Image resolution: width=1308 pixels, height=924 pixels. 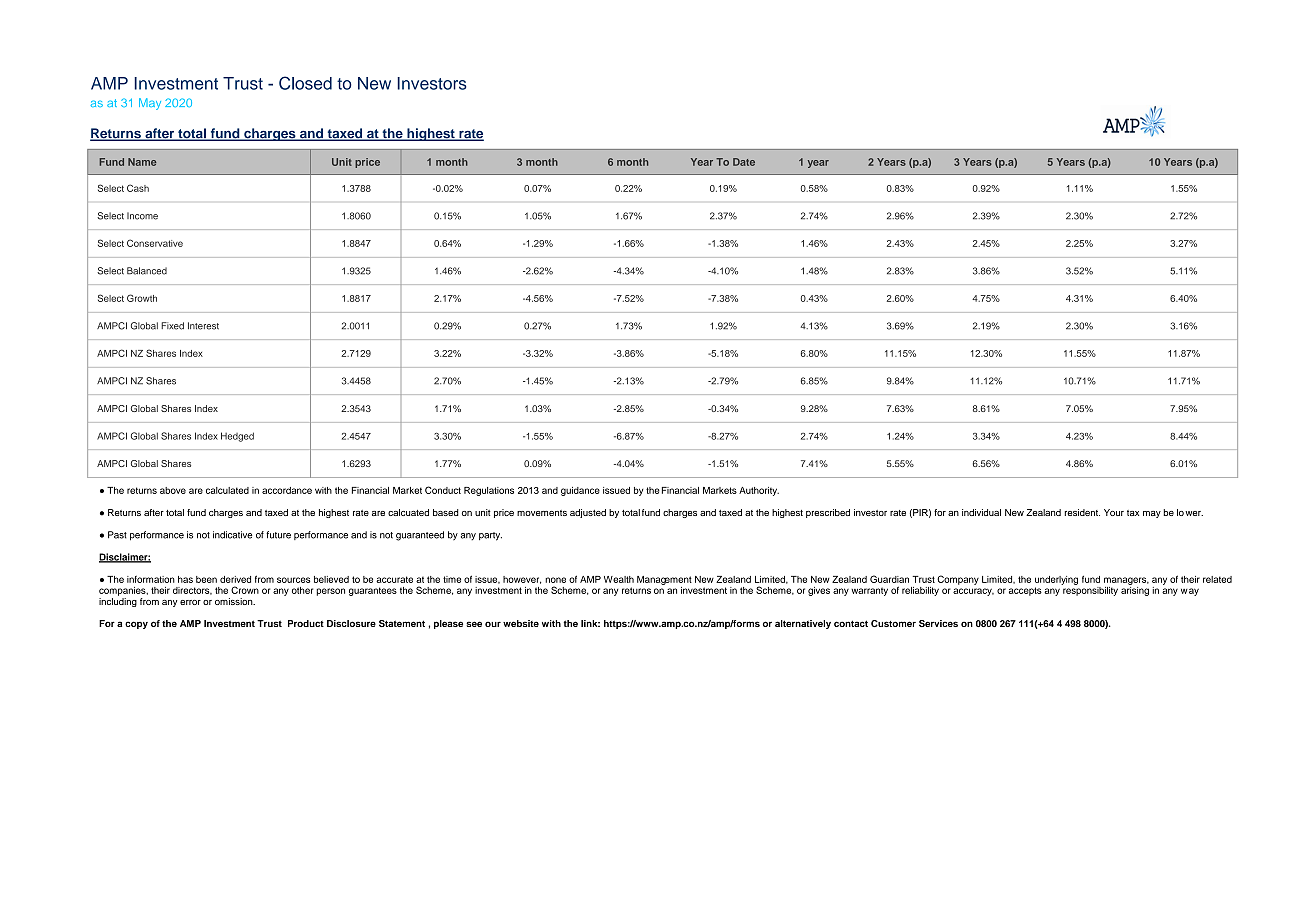 What do you see at coordinates (142, 216) in the screenshot?
I see `Income` at bounding box center [142, 216].
